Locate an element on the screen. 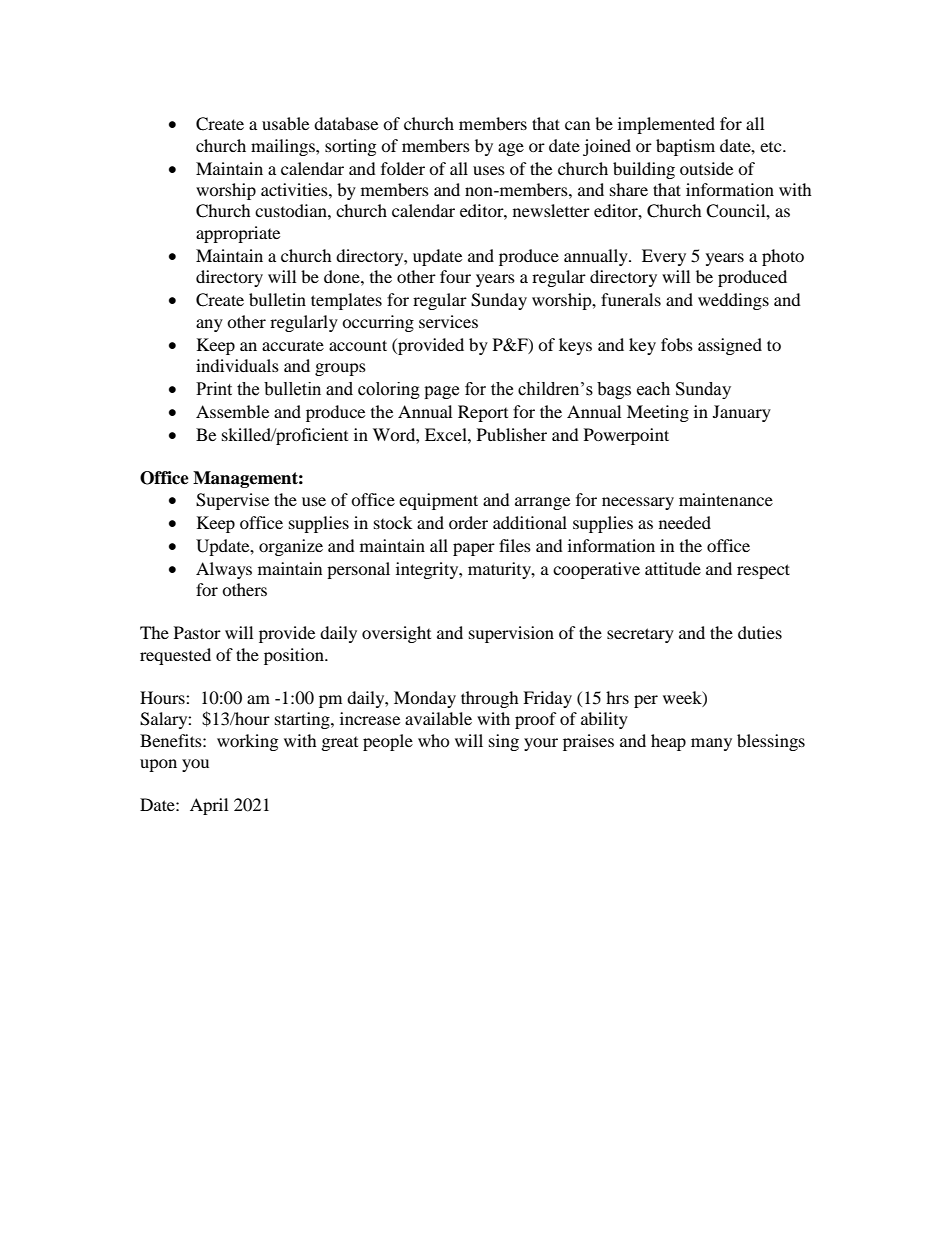 The image size is (952, 1233). April is located at coordinates (209, 806).
